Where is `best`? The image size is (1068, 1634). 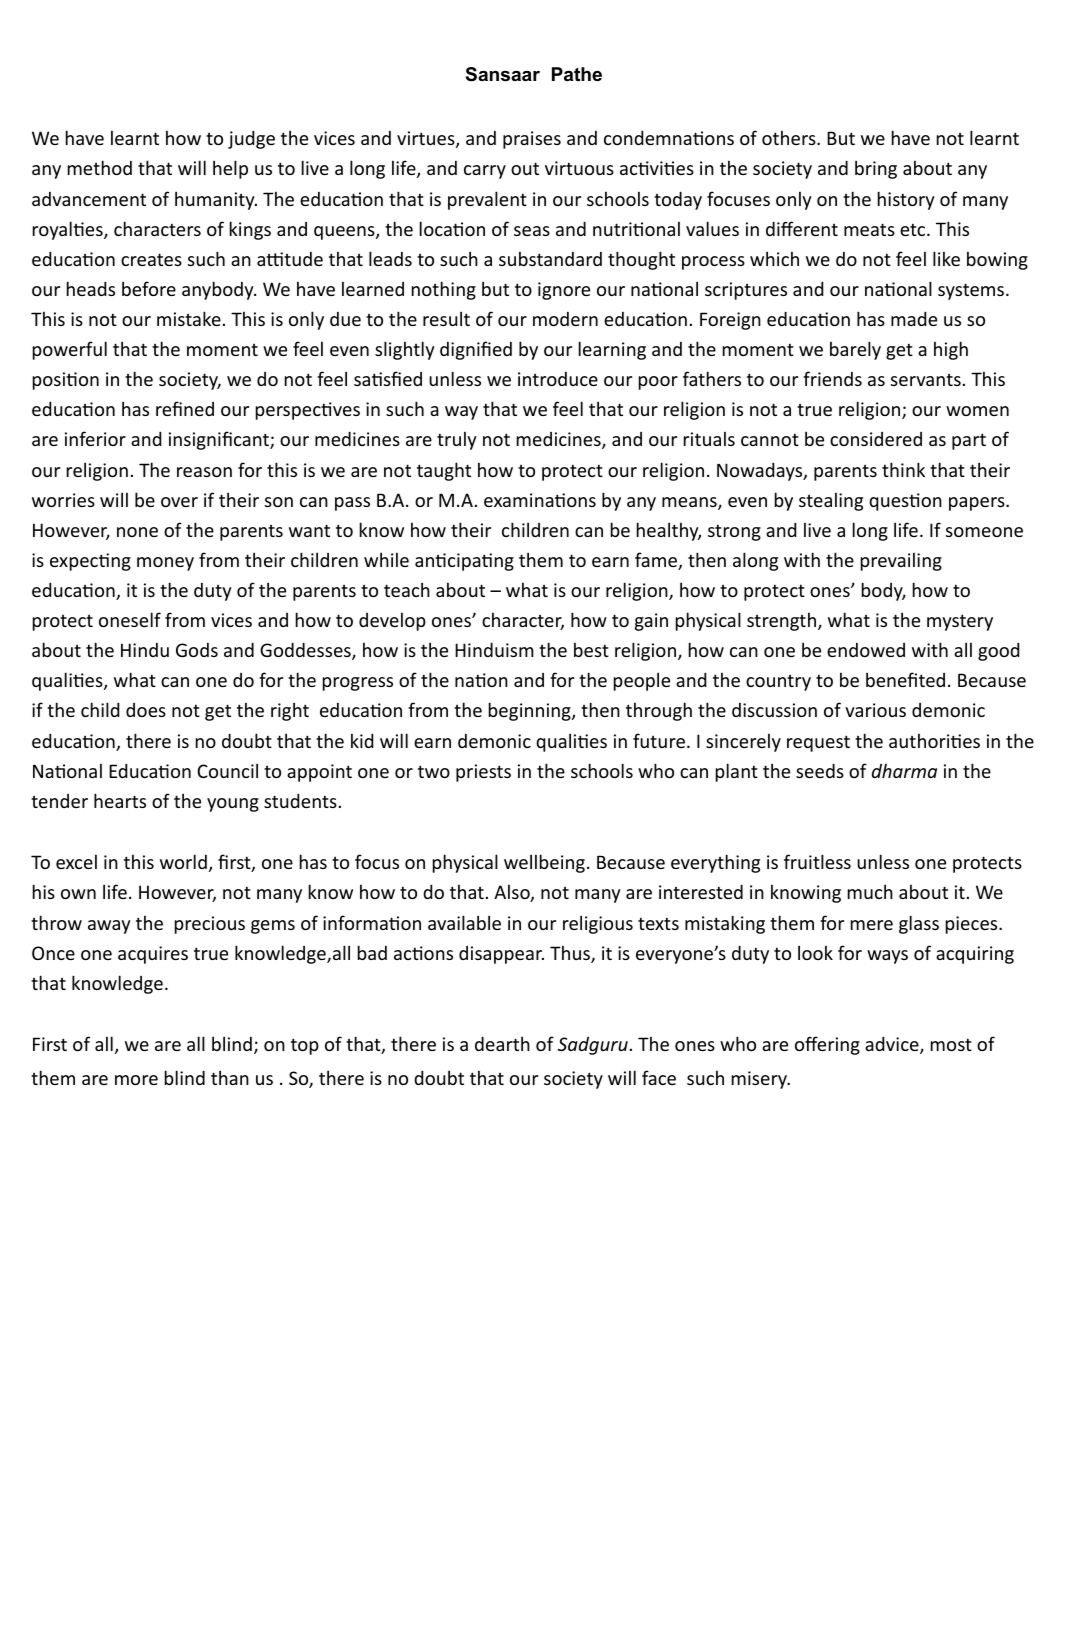 best is located at coordinates (591, 649).
